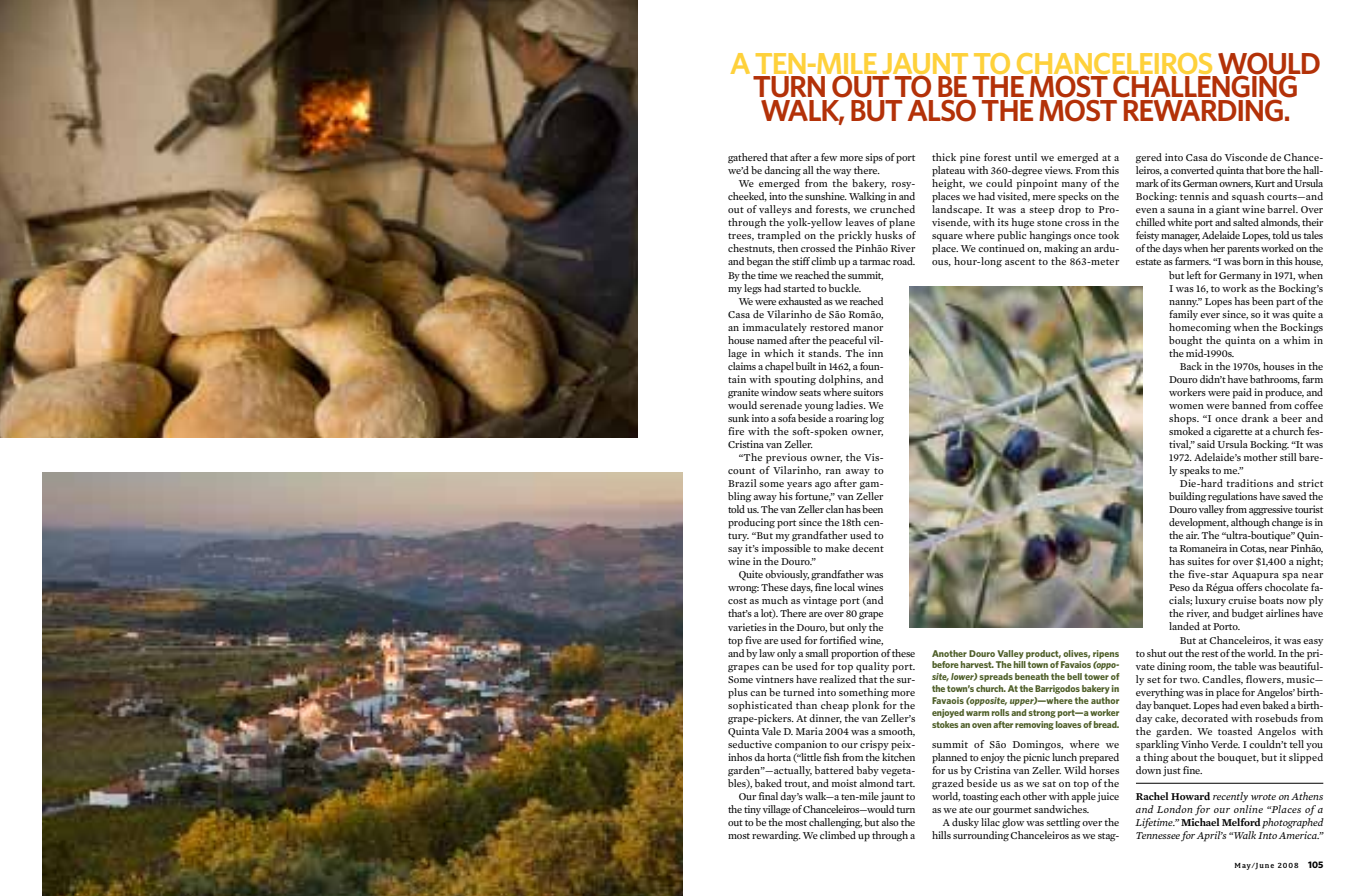  I want to click on homecoming, so click(1200, 328).
